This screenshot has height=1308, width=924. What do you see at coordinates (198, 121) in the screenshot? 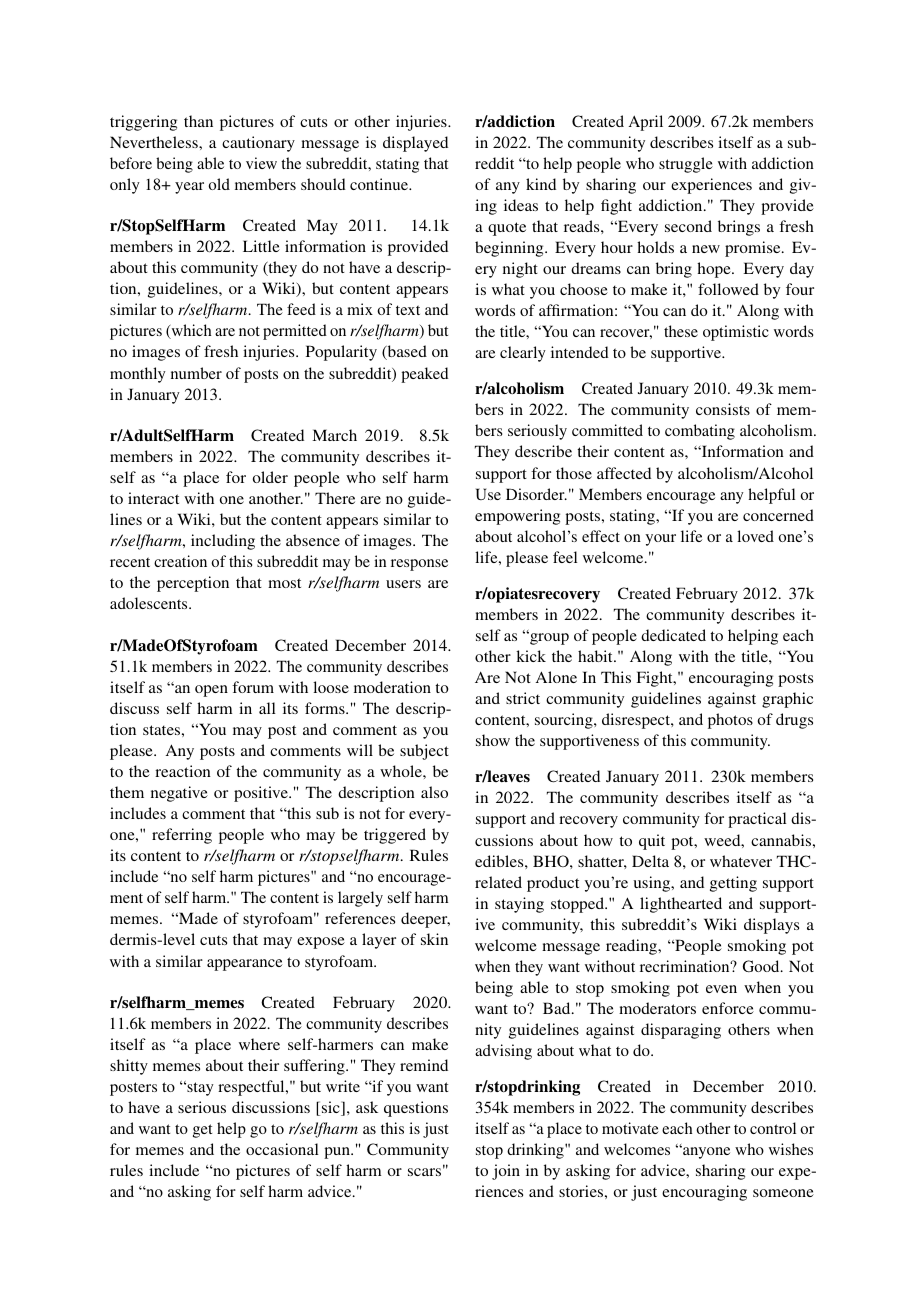
I see `than` at bounding box center [198, 121].
